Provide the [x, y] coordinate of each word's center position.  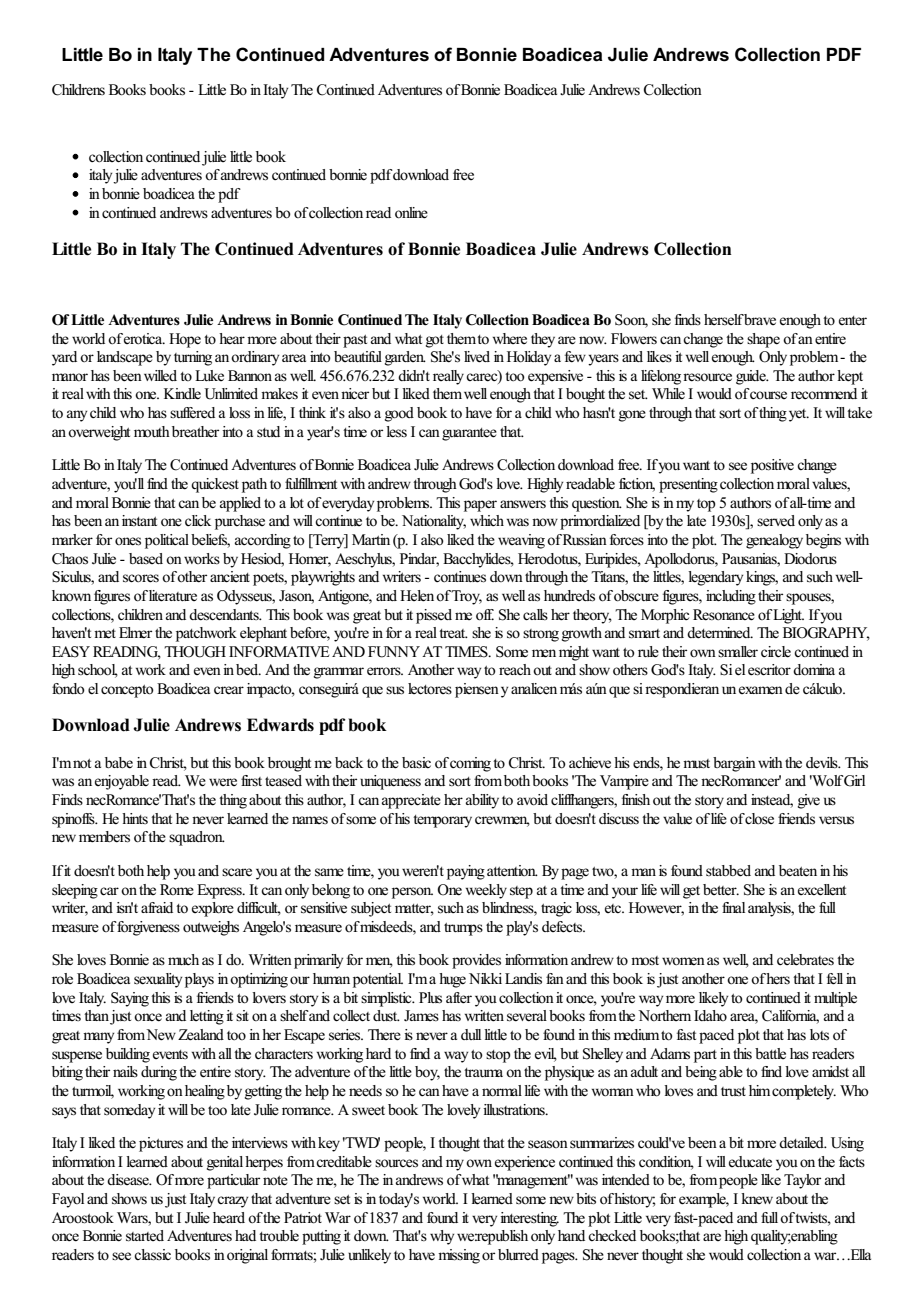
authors [750, 503]
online [411, 213]
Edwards [280, 725]
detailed [802, 1143]
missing [459, 1256]
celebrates [805, 960]
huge [452, 980]
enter [853, 321]
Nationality [434, 522]
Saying [130, 999]
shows [129, 1199]
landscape [125, 358]
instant [139, 520]
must [696, 764]
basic [416, 762]
